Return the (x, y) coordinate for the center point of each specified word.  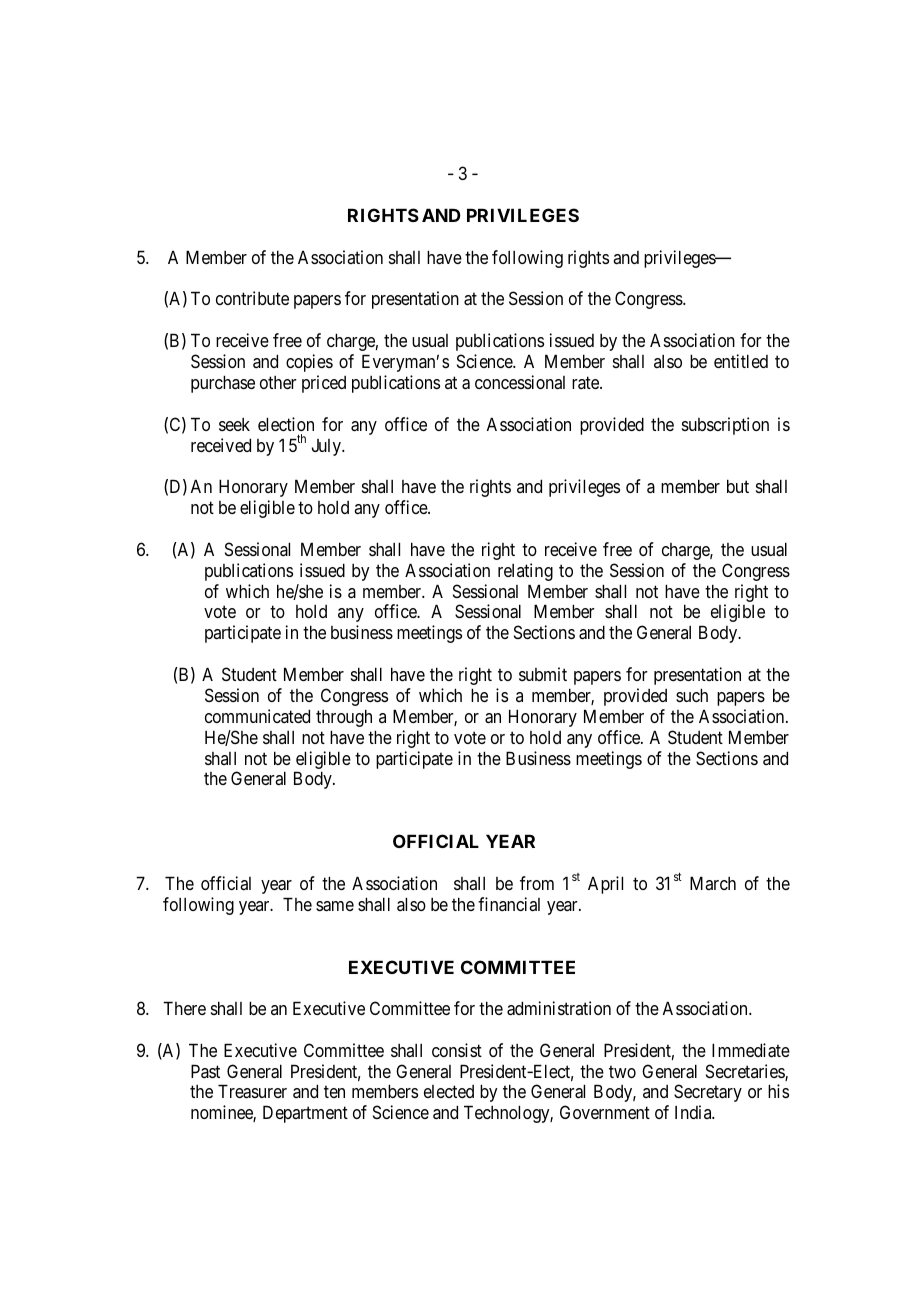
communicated (257, 716)
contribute (252, 298)
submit (543, 674)
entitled (741, 361)
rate (586, 382)
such (692, 695)
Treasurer (252, 1091)
